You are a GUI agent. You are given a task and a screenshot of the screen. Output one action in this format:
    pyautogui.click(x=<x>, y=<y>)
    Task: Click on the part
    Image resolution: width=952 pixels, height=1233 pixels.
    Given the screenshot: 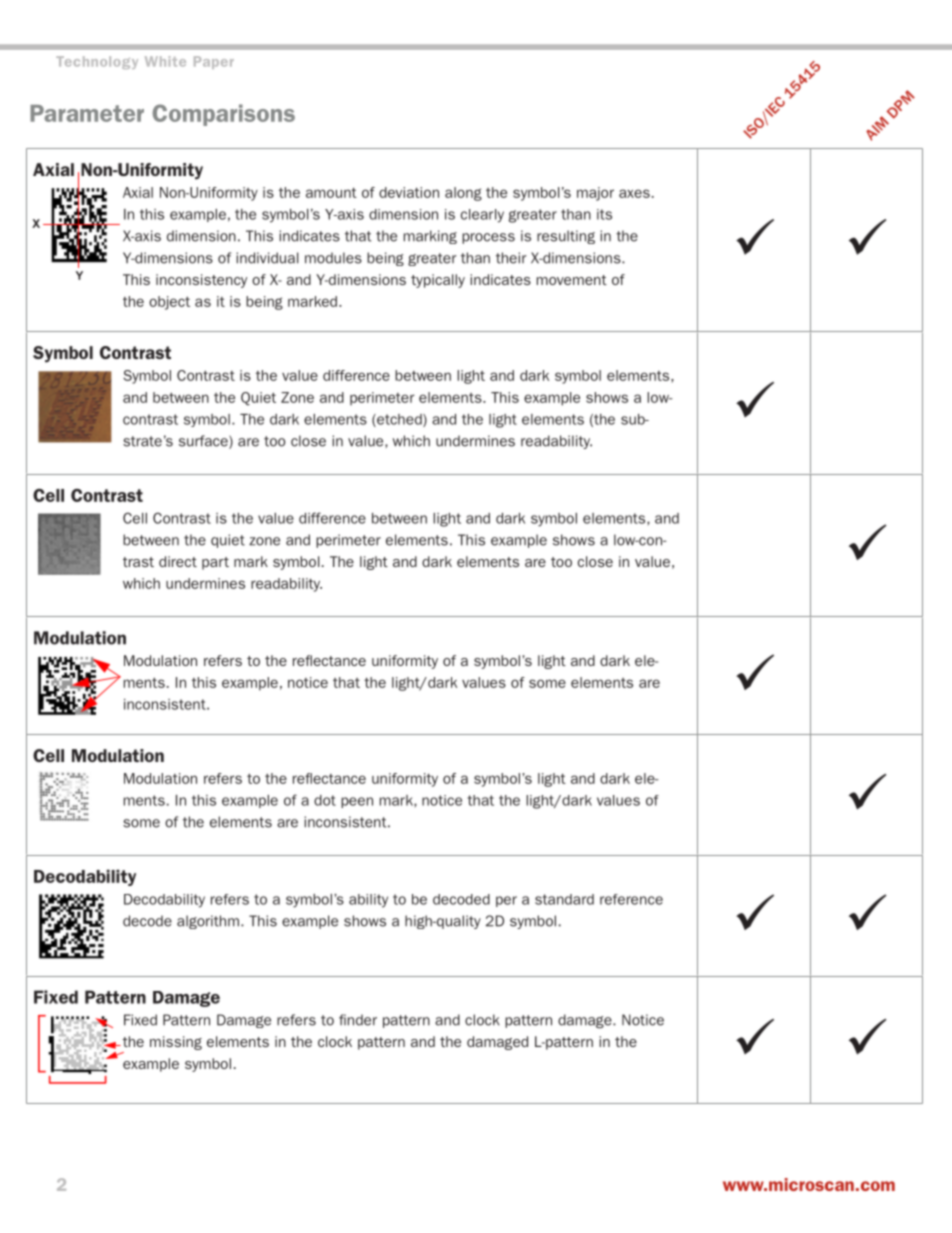 What is the action you would take?
    pyautogui.click(x=215, y=563)
